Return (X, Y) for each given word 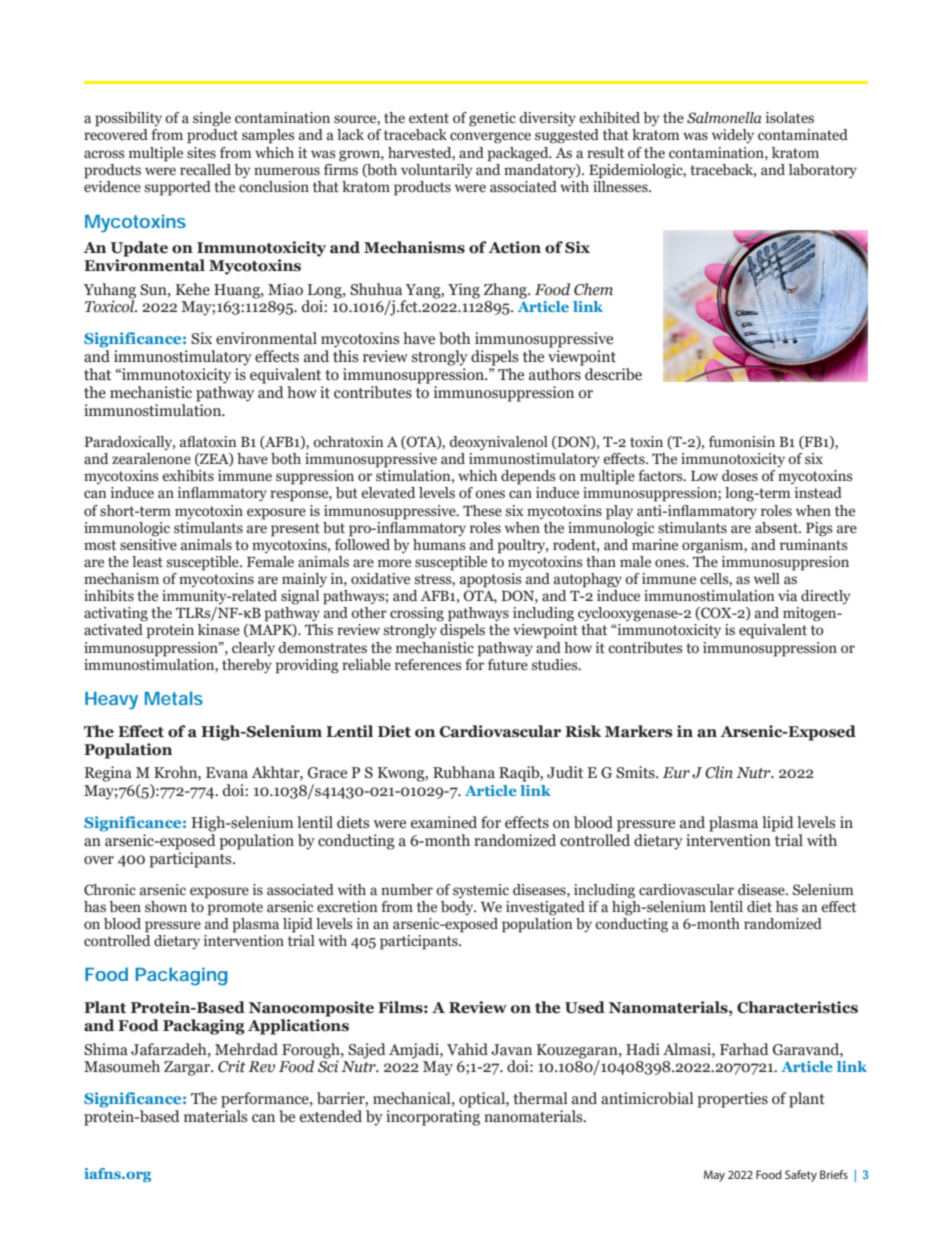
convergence (490, 138)
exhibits (188, 476)
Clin (719, 772)
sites (201, 153)
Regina (108, 774)
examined (444, 822)
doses (740, 476)
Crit (232, 1066)
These (482, 511)
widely (733, 136)
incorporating (433, 1118)
